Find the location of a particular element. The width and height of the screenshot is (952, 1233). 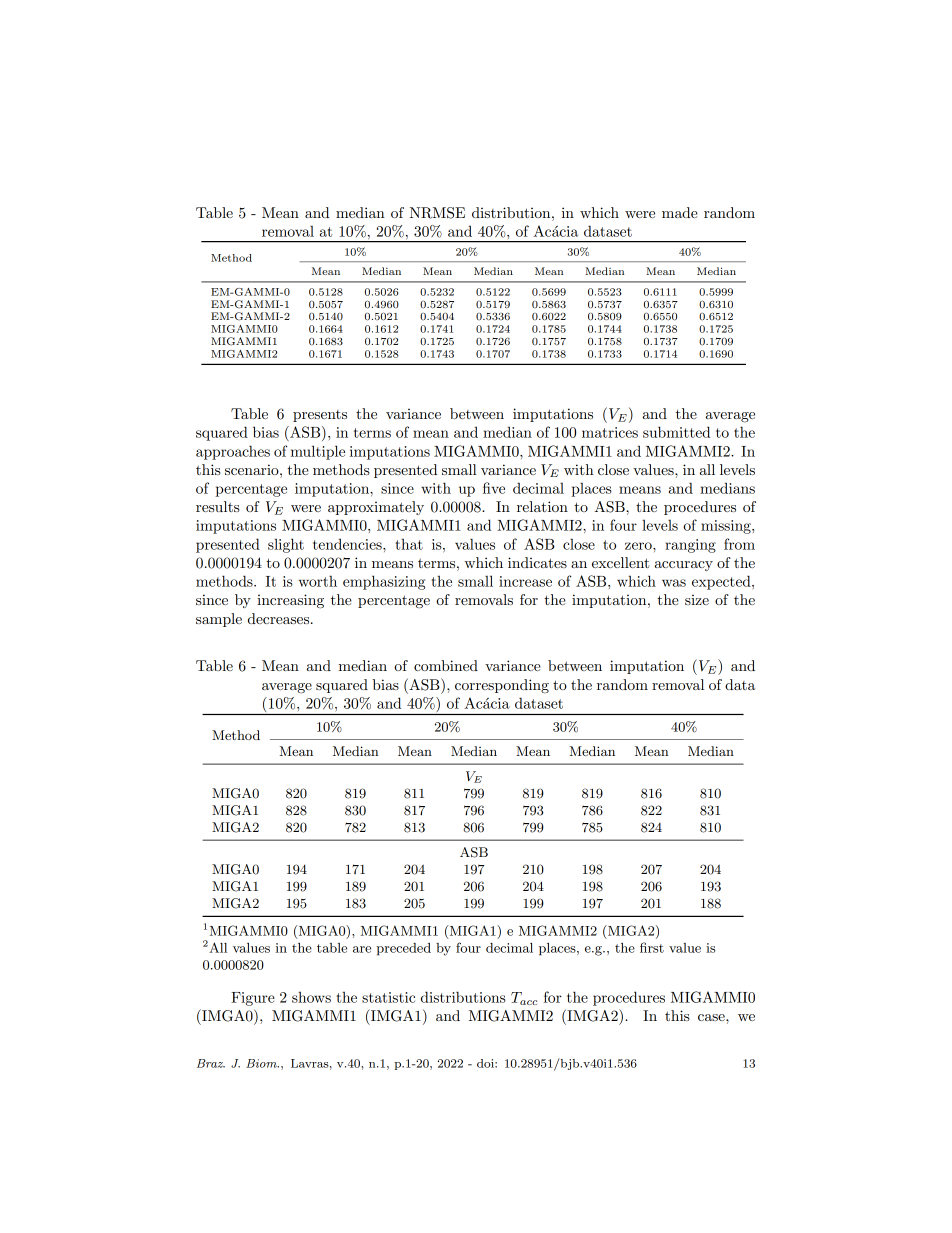

made is located at coordinates (680, 212).
